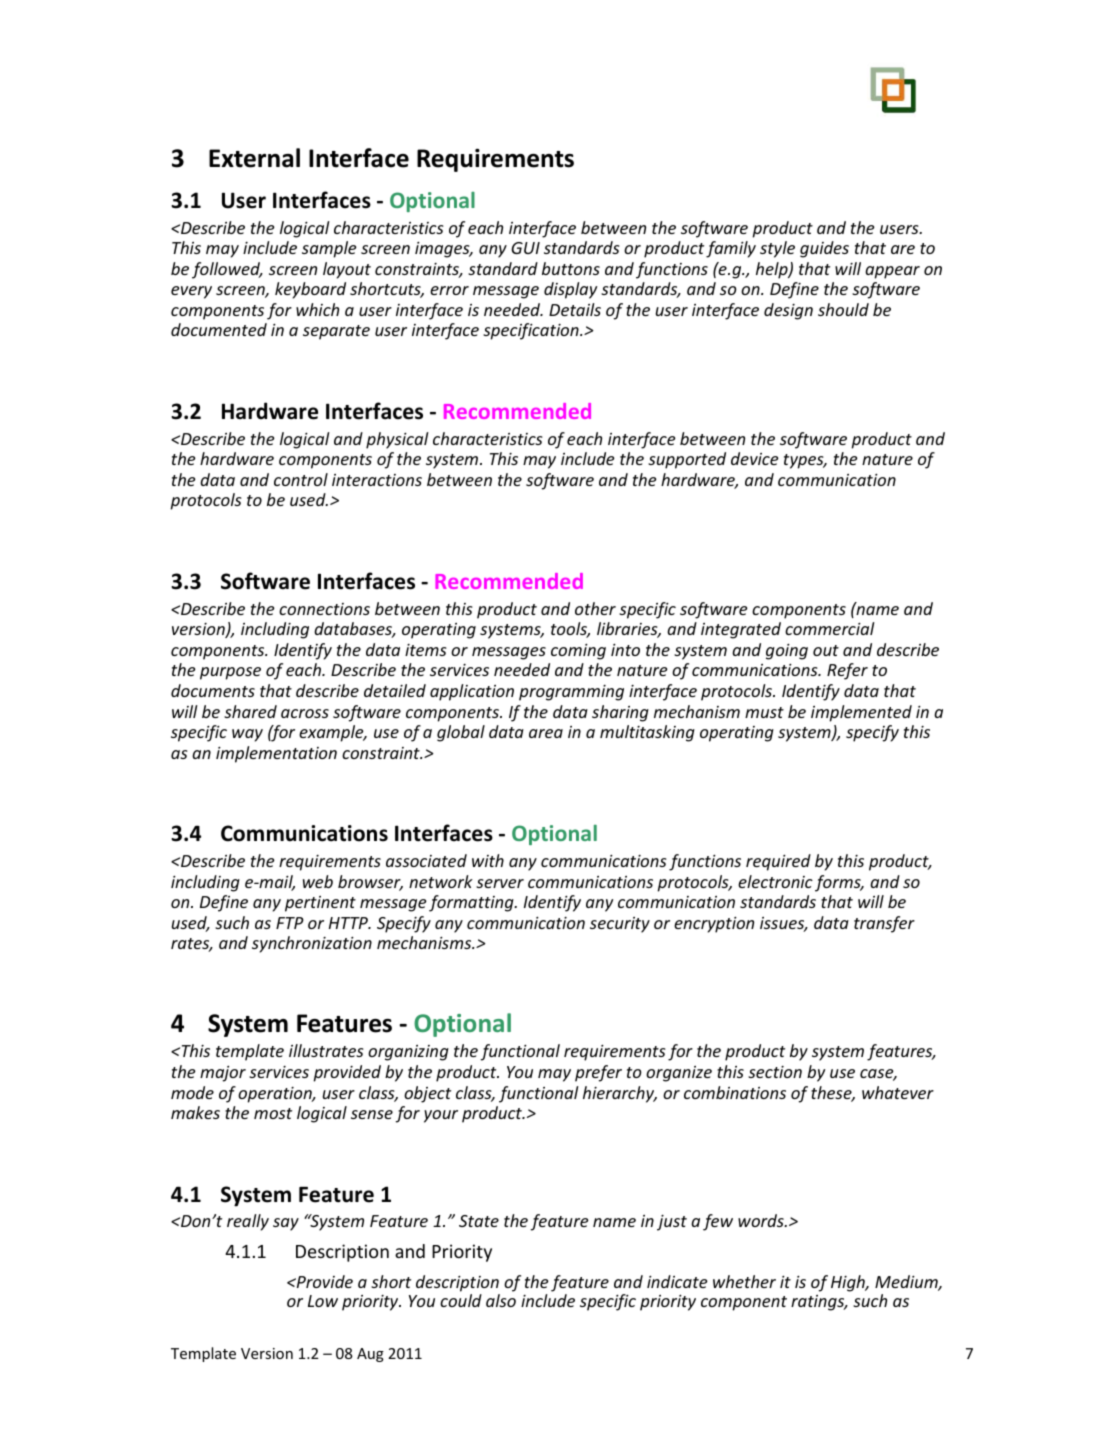 This page has width=1116, height=1445. I want to click on Aug, so click(370, 1355).
